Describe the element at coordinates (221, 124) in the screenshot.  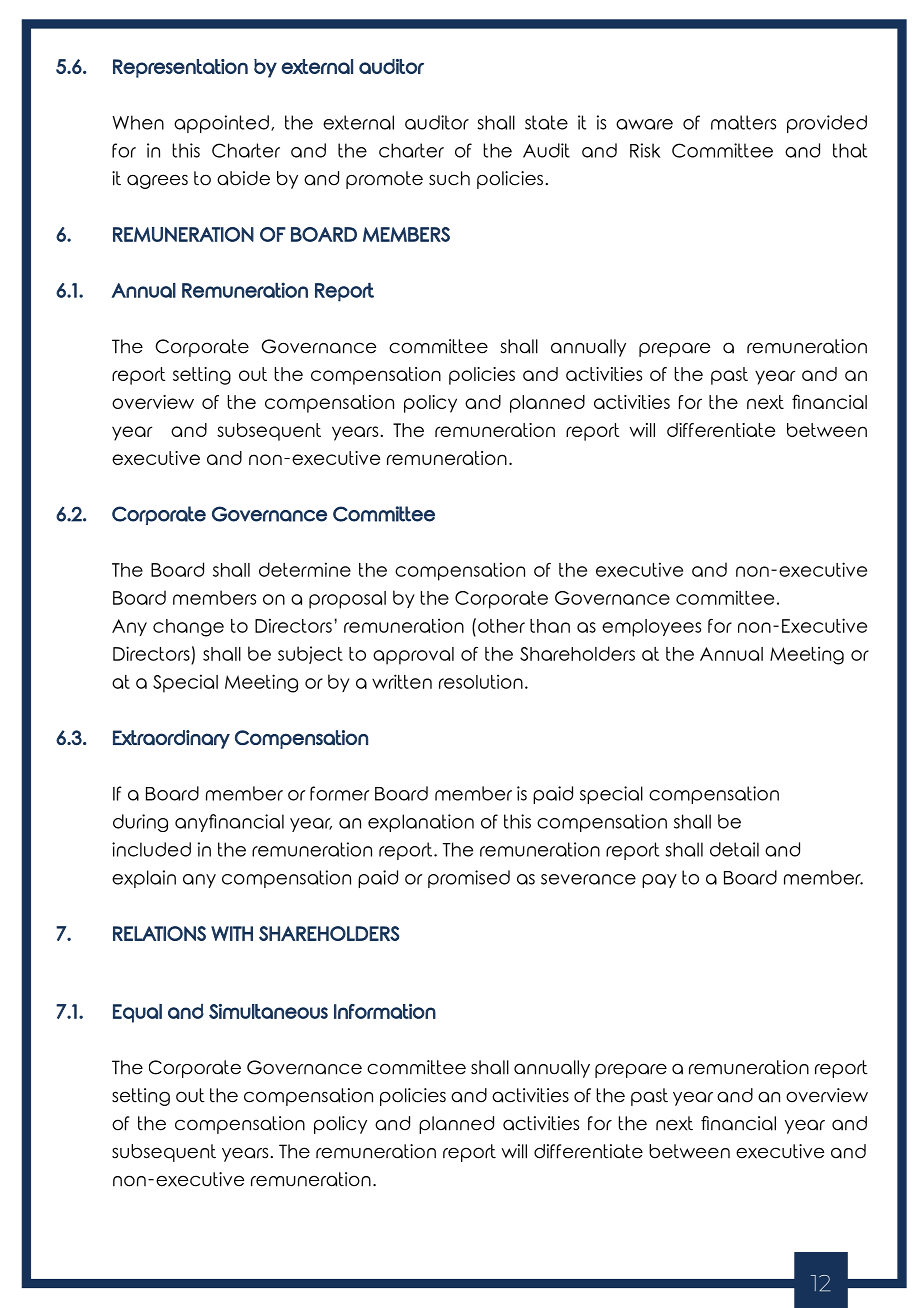
I see `appointed` at that location.
